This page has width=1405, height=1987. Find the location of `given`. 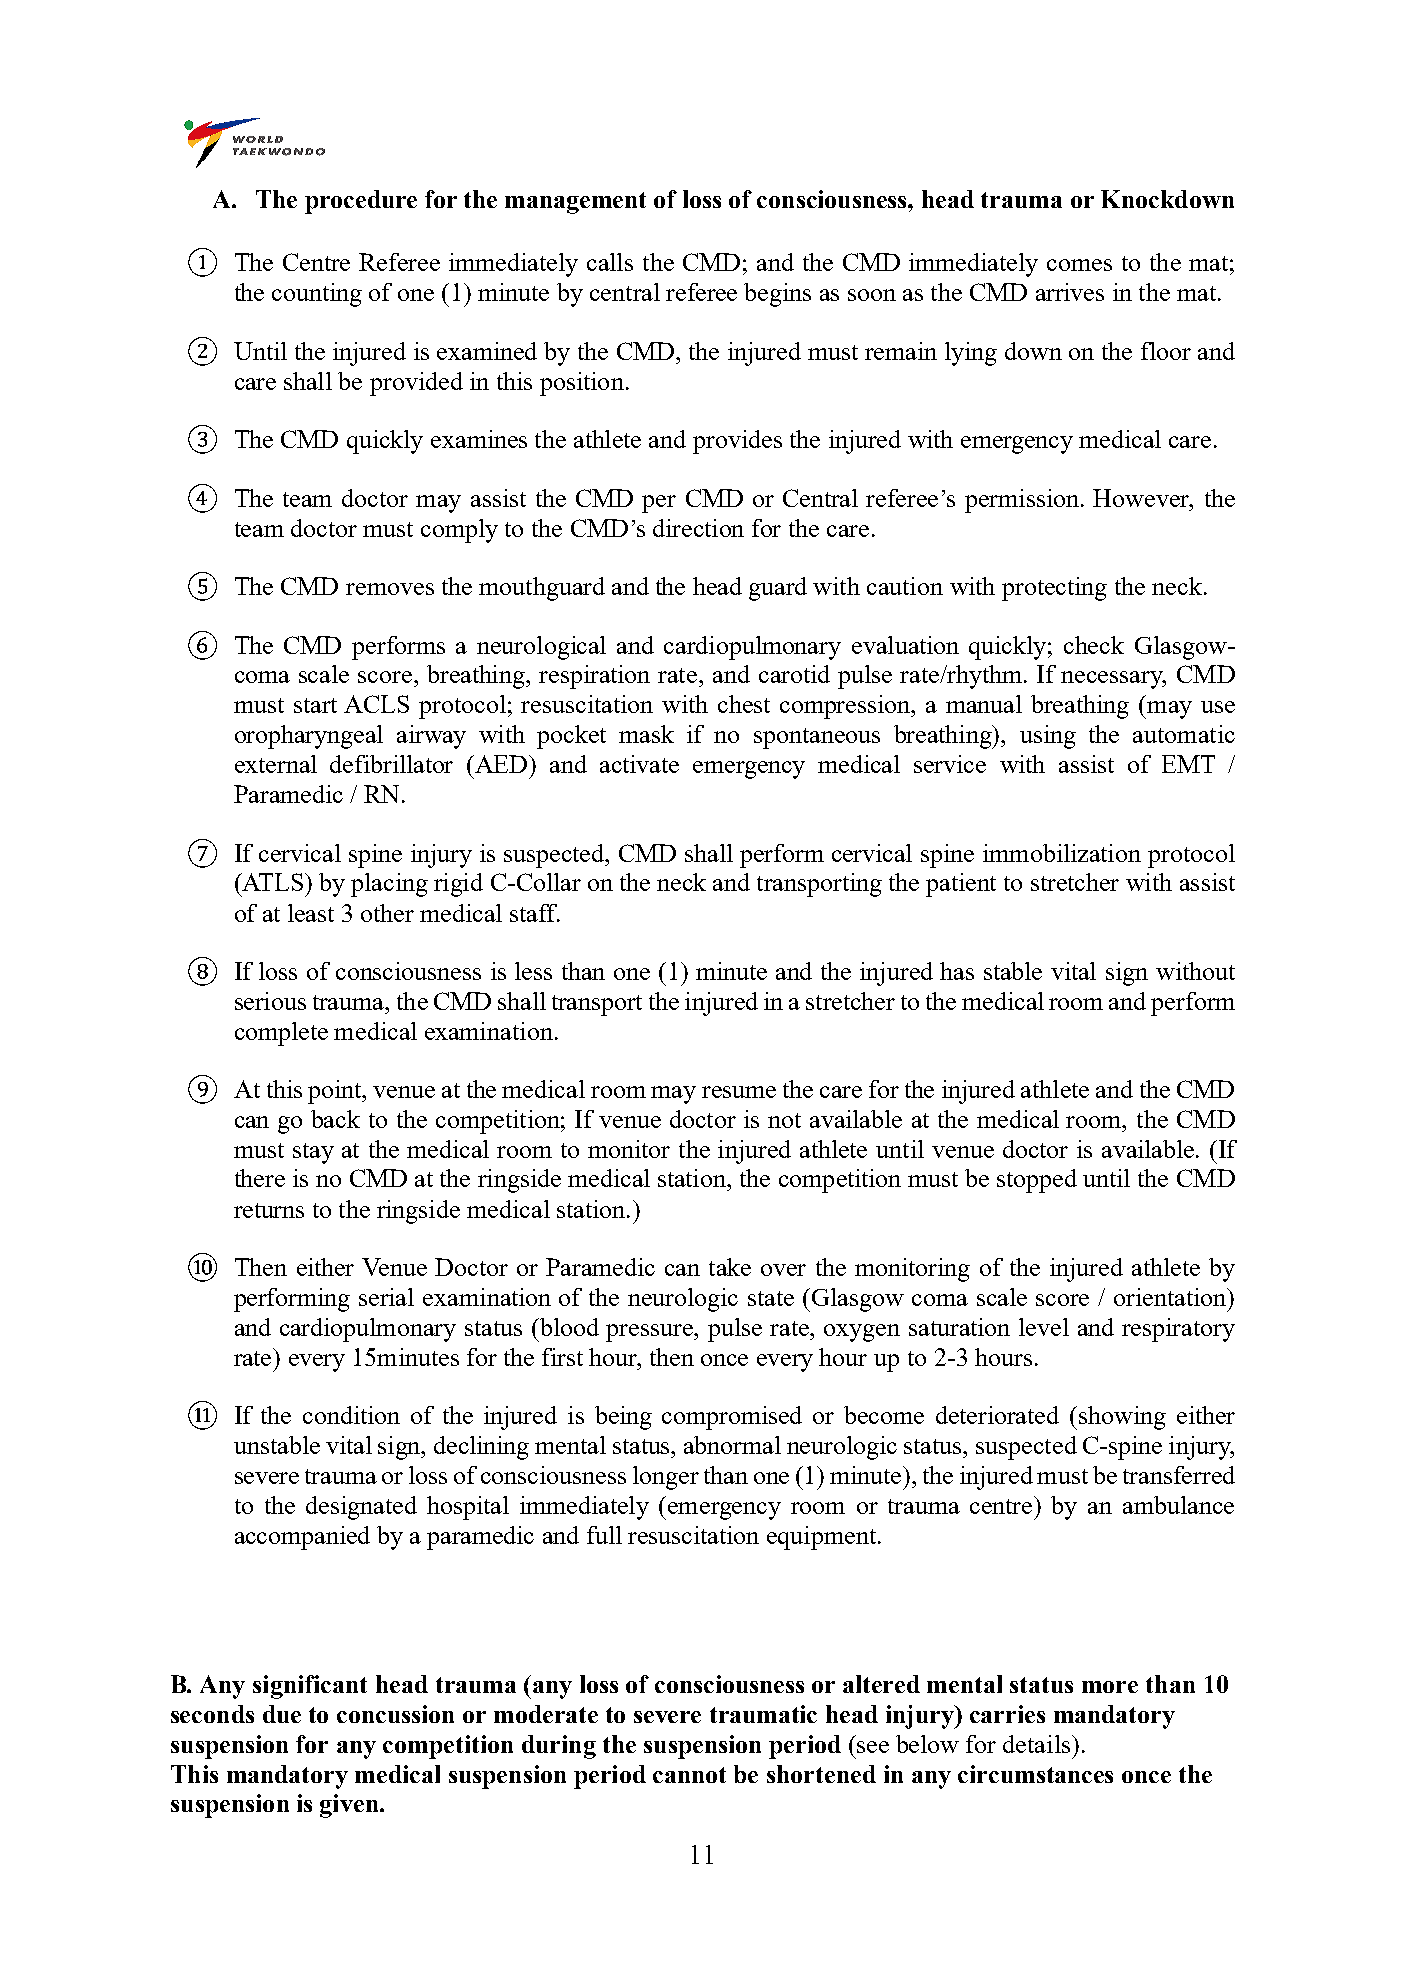

given is located at coordinates (350, 1806).
